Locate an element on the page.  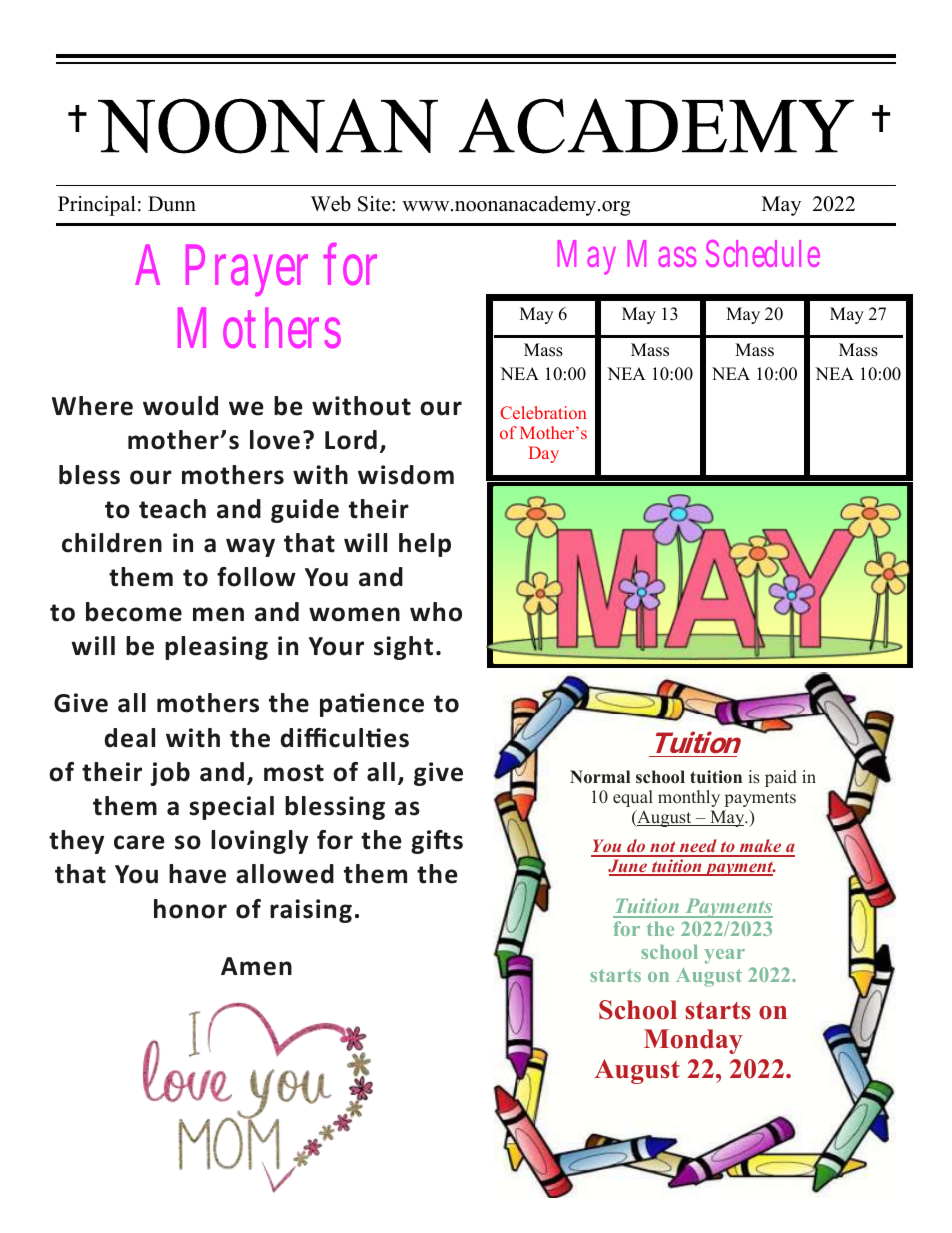
Schedule is located at coordinates (763, 253).
